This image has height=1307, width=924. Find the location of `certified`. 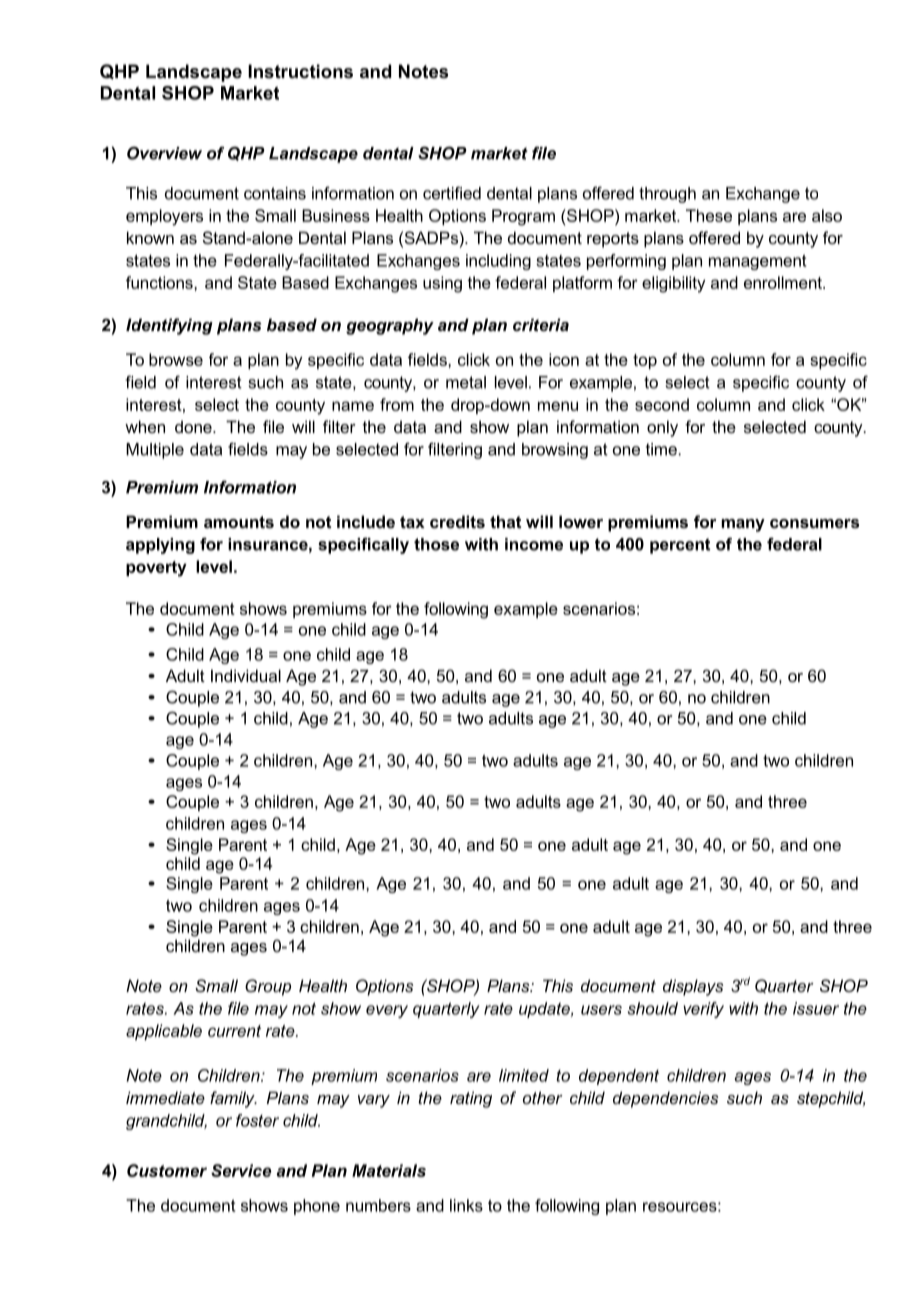

certified is located at coordinates (452, 193).
